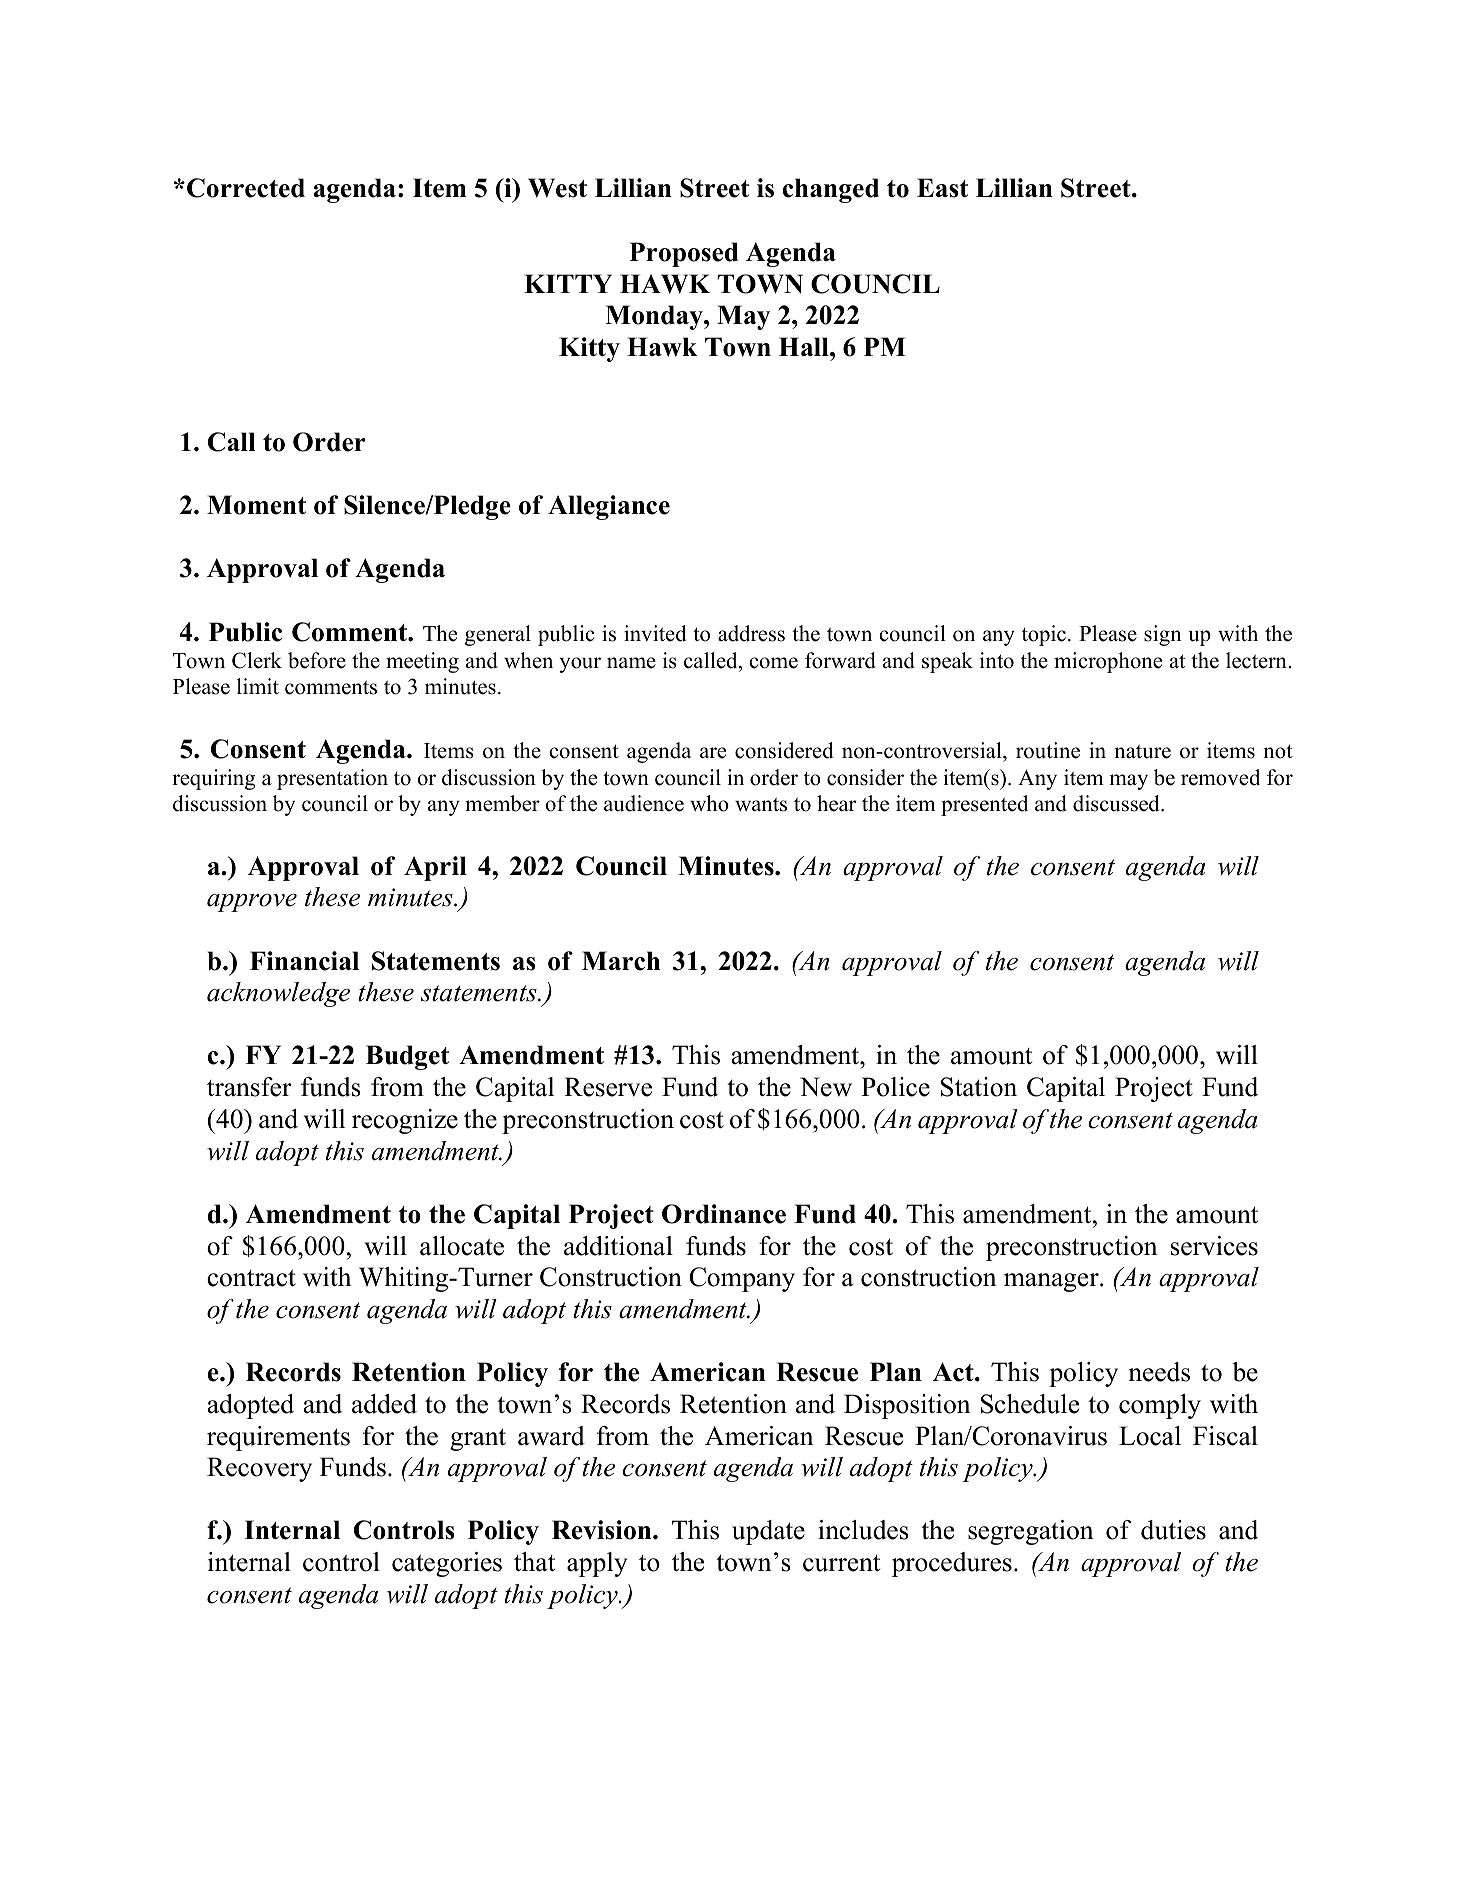  Describe the element at coordinates (435, 868) in the screenshot. I see `April` at that location.
